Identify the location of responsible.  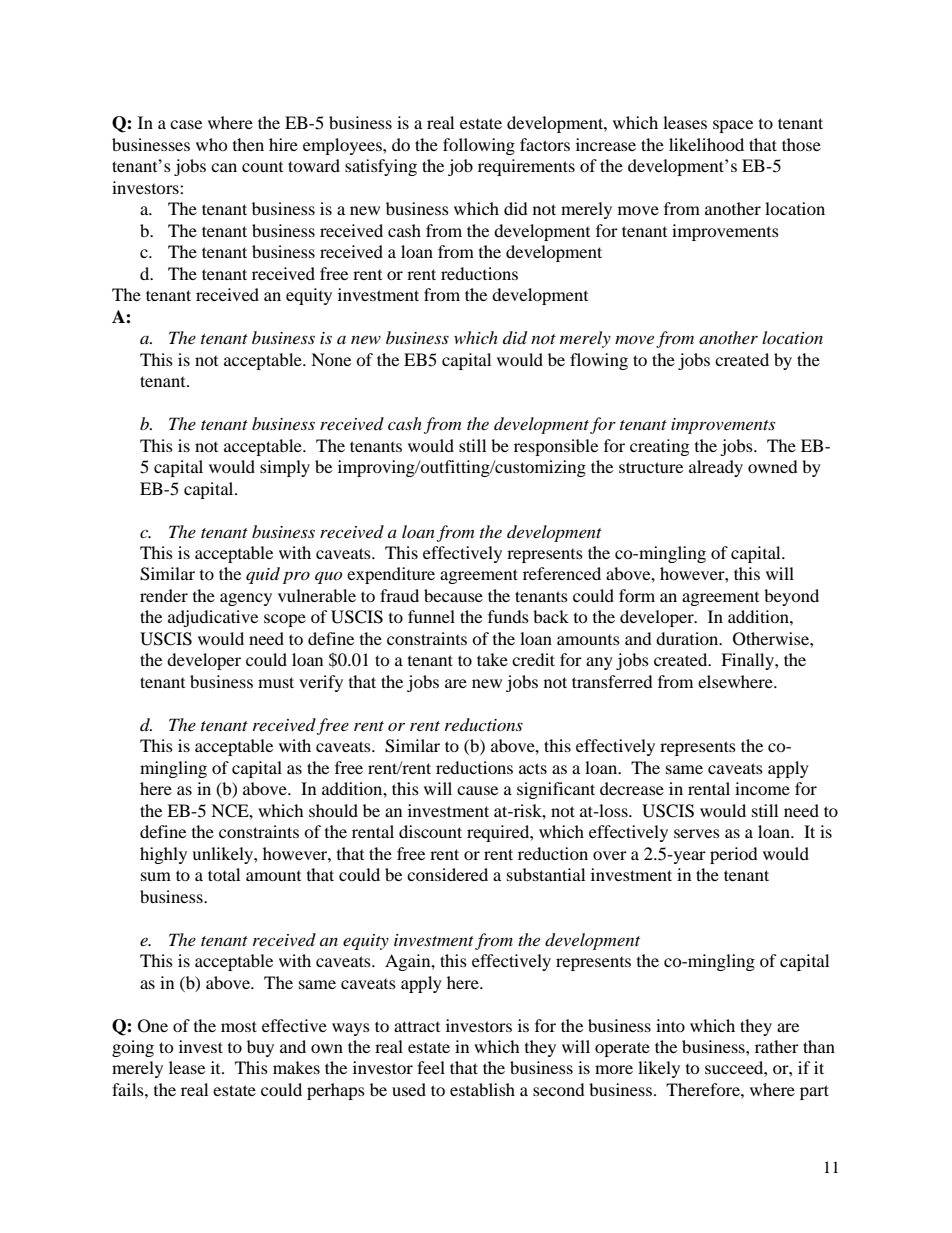
(556, 447).
